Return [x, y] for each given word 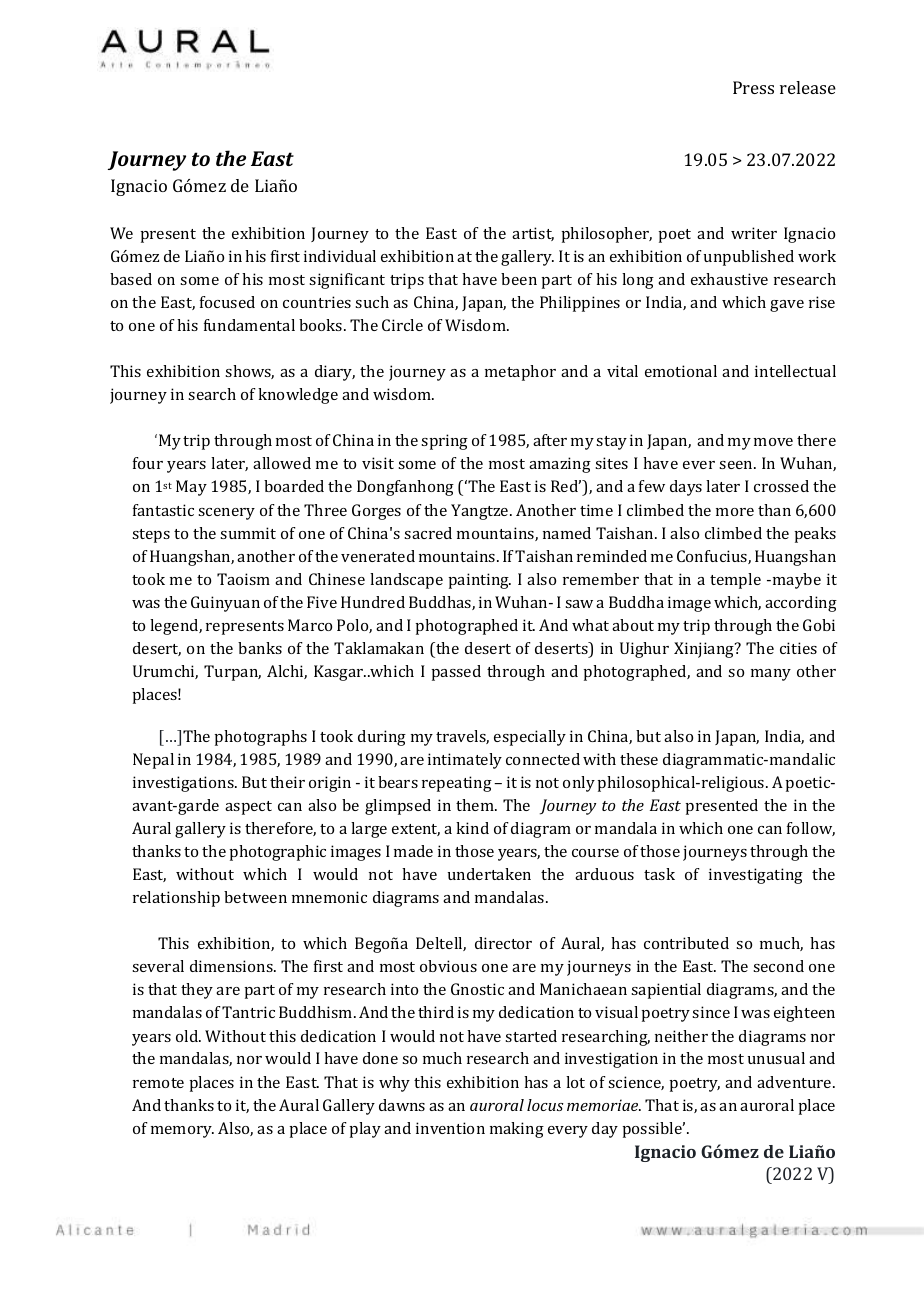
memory [182, 1132]
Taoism [243, 579]
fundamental [249, 325]
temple [735, 581]
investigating [756, 876]
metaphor [520, 373]
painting [480, 581]
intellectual [795, 371]
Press [753, 87]
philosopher [607, 235]
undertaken [489, 874]
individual [340, 256]
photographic [278, 853]
